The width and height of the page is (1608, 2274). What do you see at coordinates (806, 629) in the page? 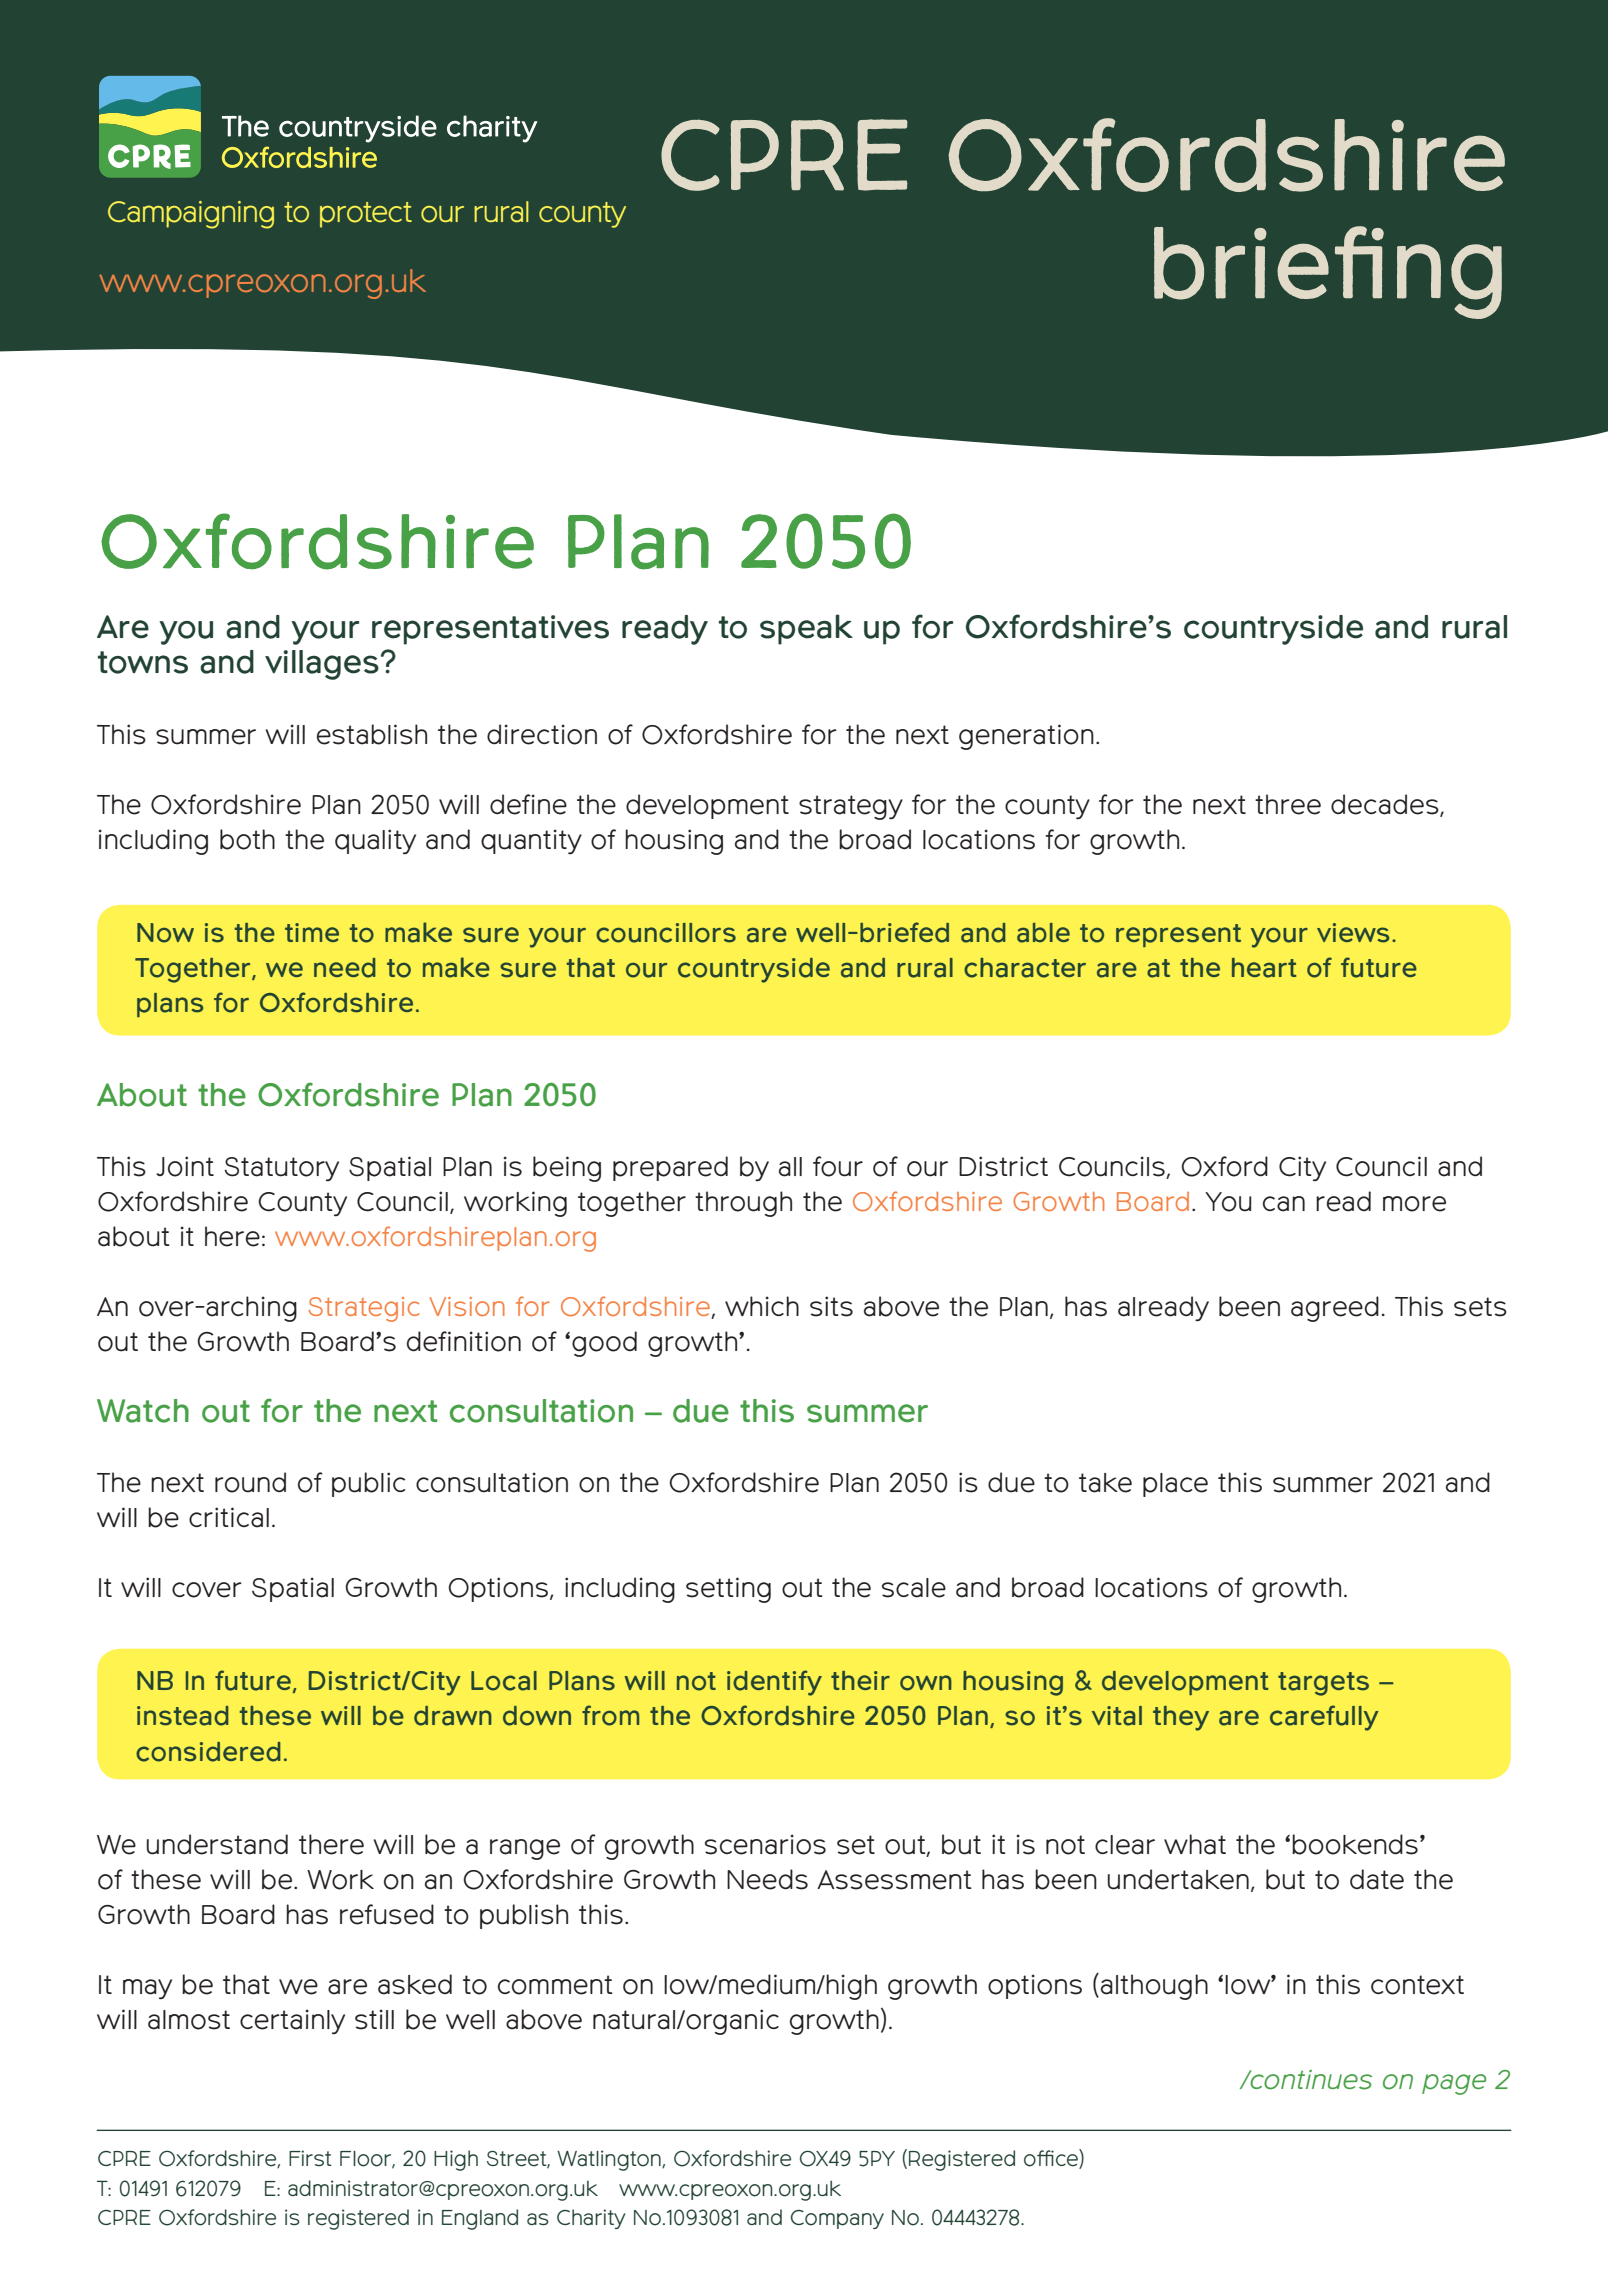
I see `speak` at bounding box center [806, 629].
